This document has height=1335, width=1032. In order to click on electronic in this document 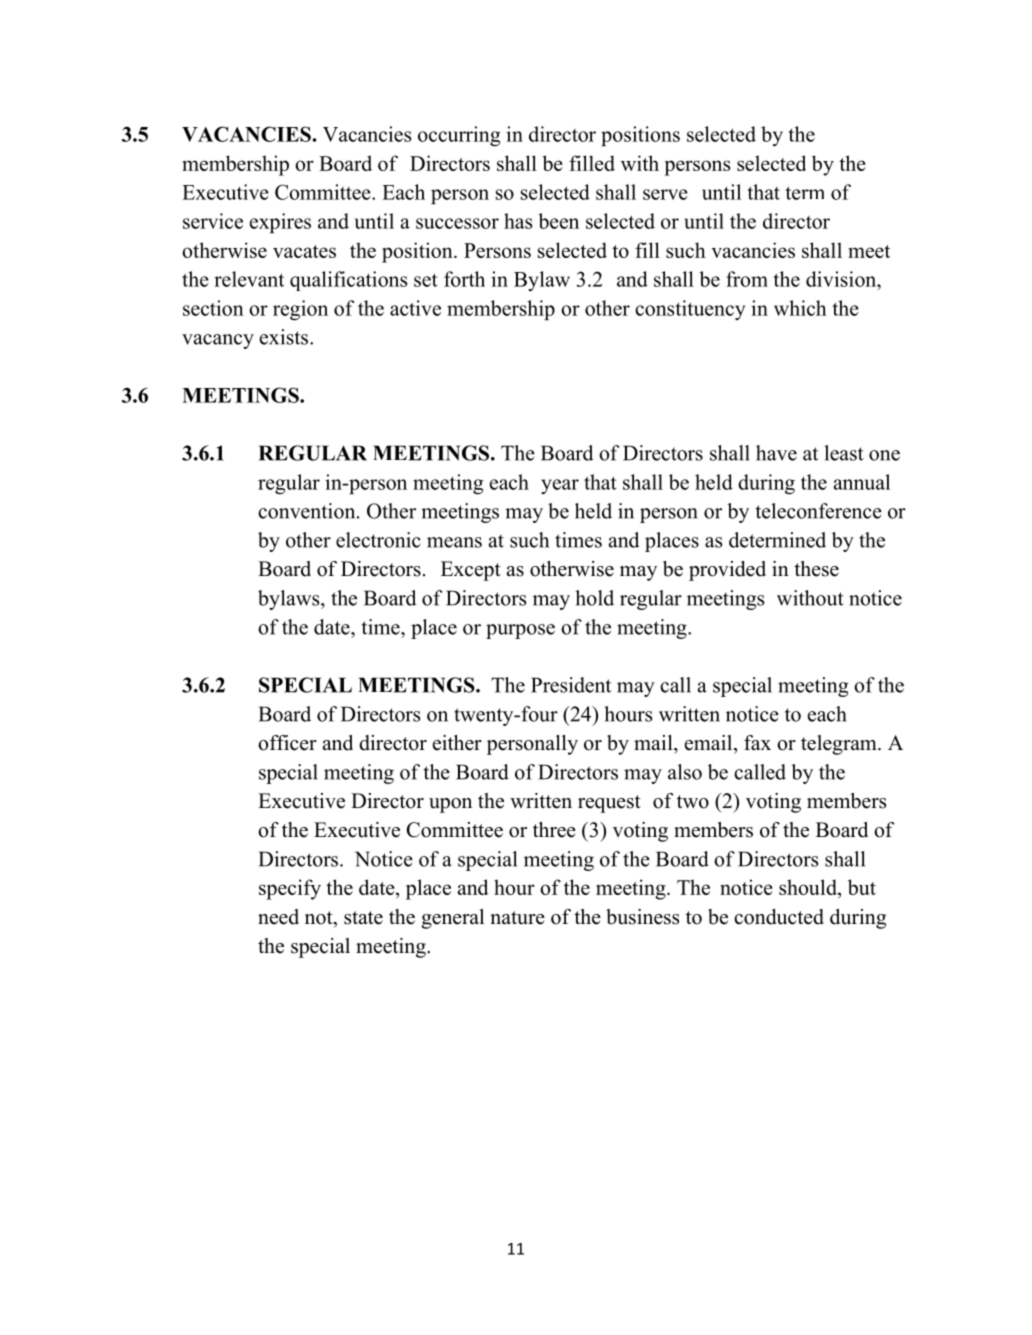, I will do `click(378, 540)`.
